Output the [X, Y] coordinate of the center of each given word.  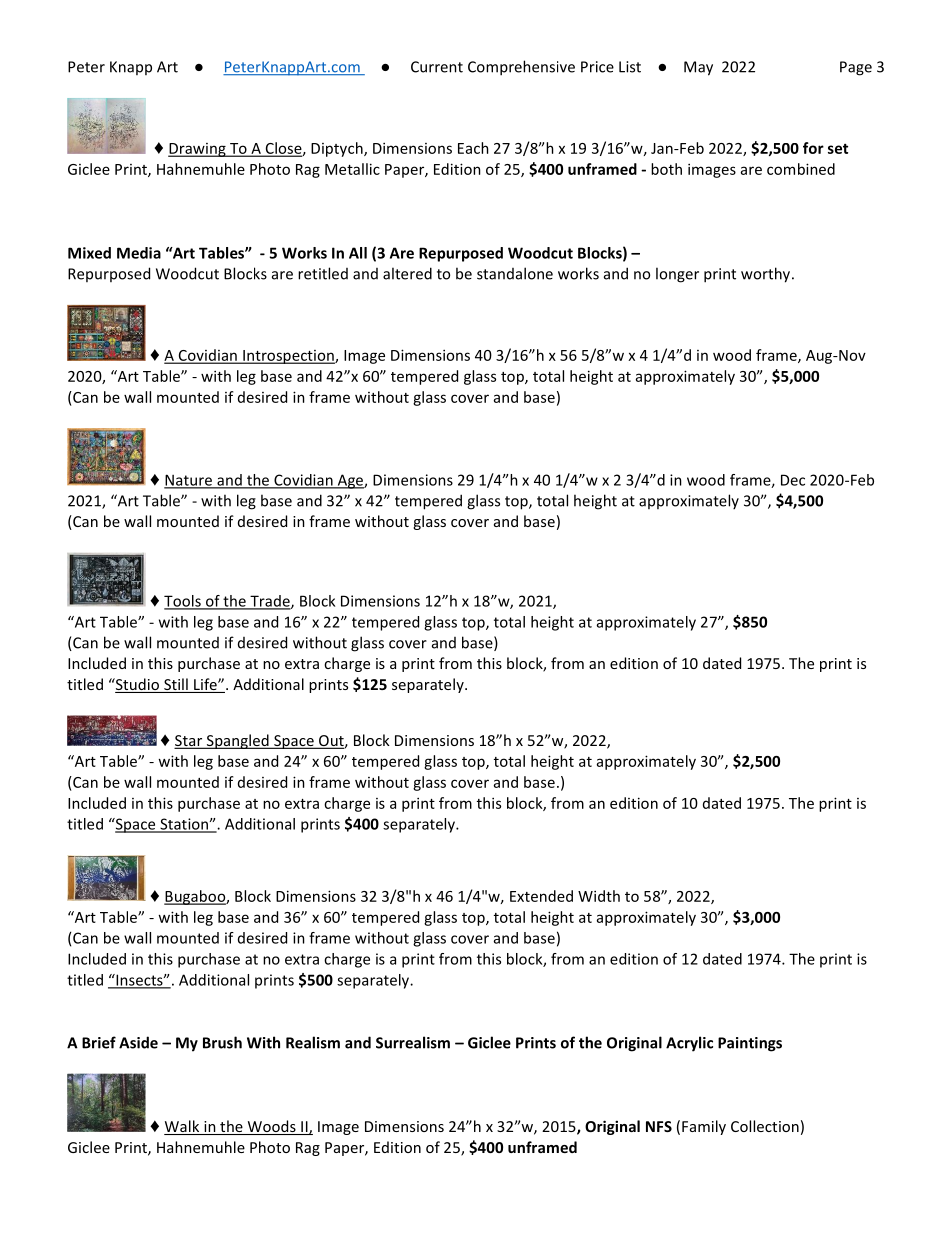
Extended [541, 896]
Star [190, 741]
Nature [189, 481]
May [698, 68]
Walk [183, 1127]
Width [599, 896]
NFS [659, 1126]
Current [437, 67]
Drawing [198, 150]
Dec [793, 480]
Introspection [288, 357]
